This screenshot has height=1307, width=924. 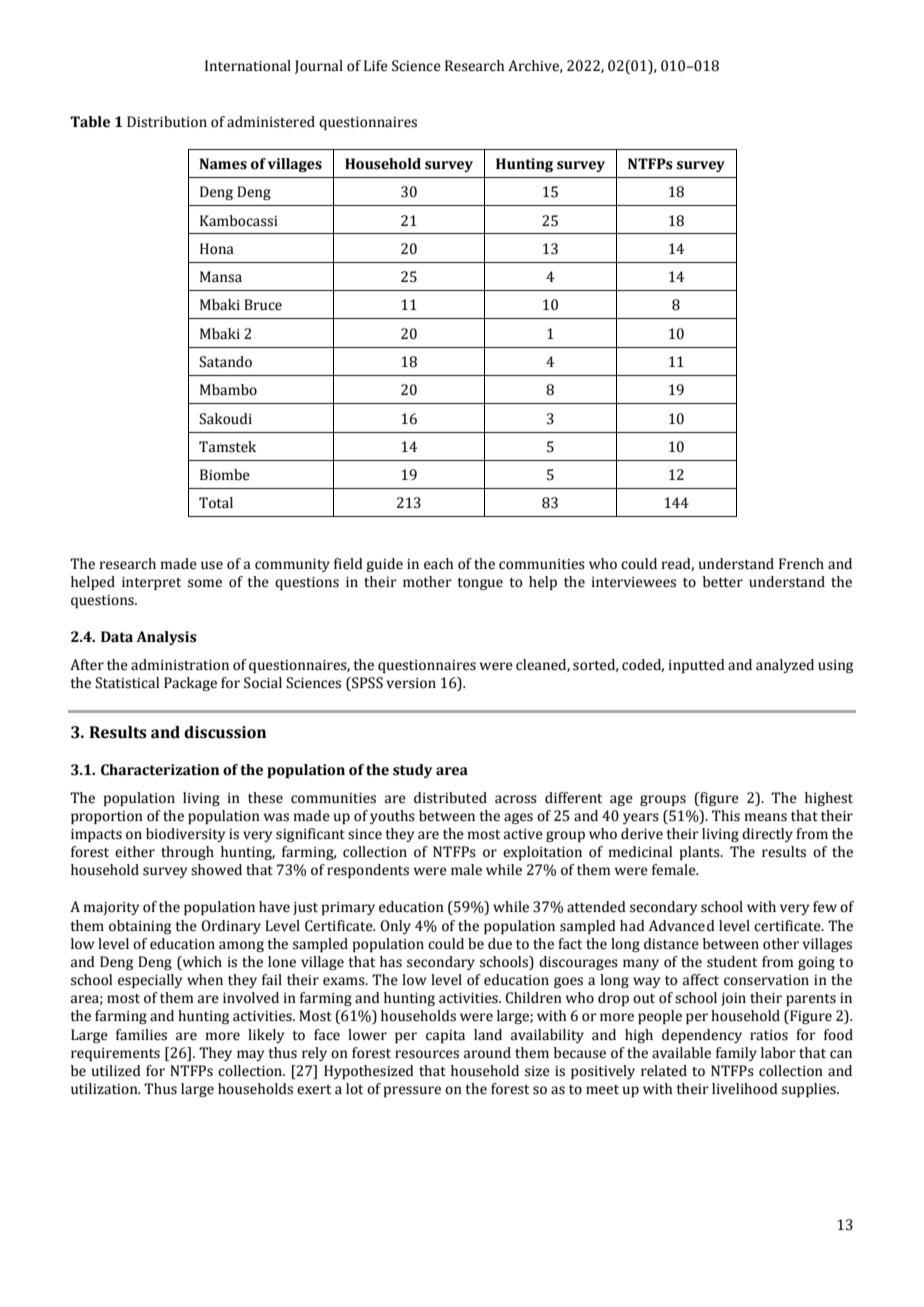 What do you see at coordinates (438, 564) in the screenshot?
I see `each` at bounding box center [438, 564].
